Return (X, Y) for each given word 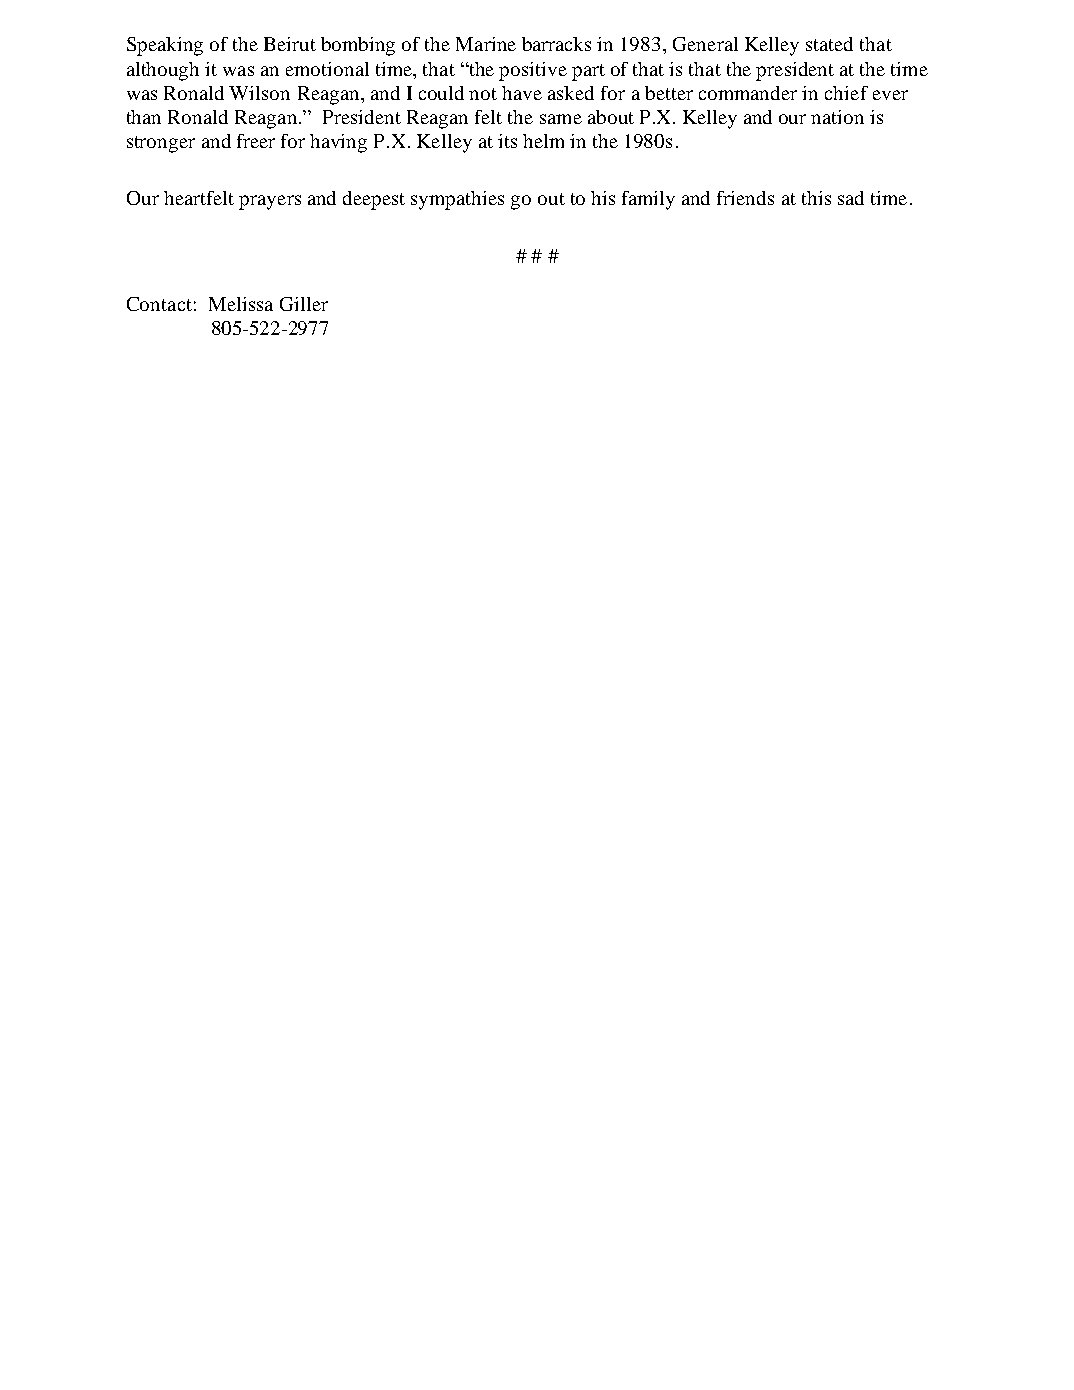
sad (851, 198)
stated (829, 44)
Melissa (241, 304)
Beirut (290, 44)
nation (837, 117)
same (561, 119)
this (816, 198)
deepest (374, 200)
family (648, 200)
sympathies (457, 200)
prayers (270, 202)
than (144, 117)
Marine (486, 44)
